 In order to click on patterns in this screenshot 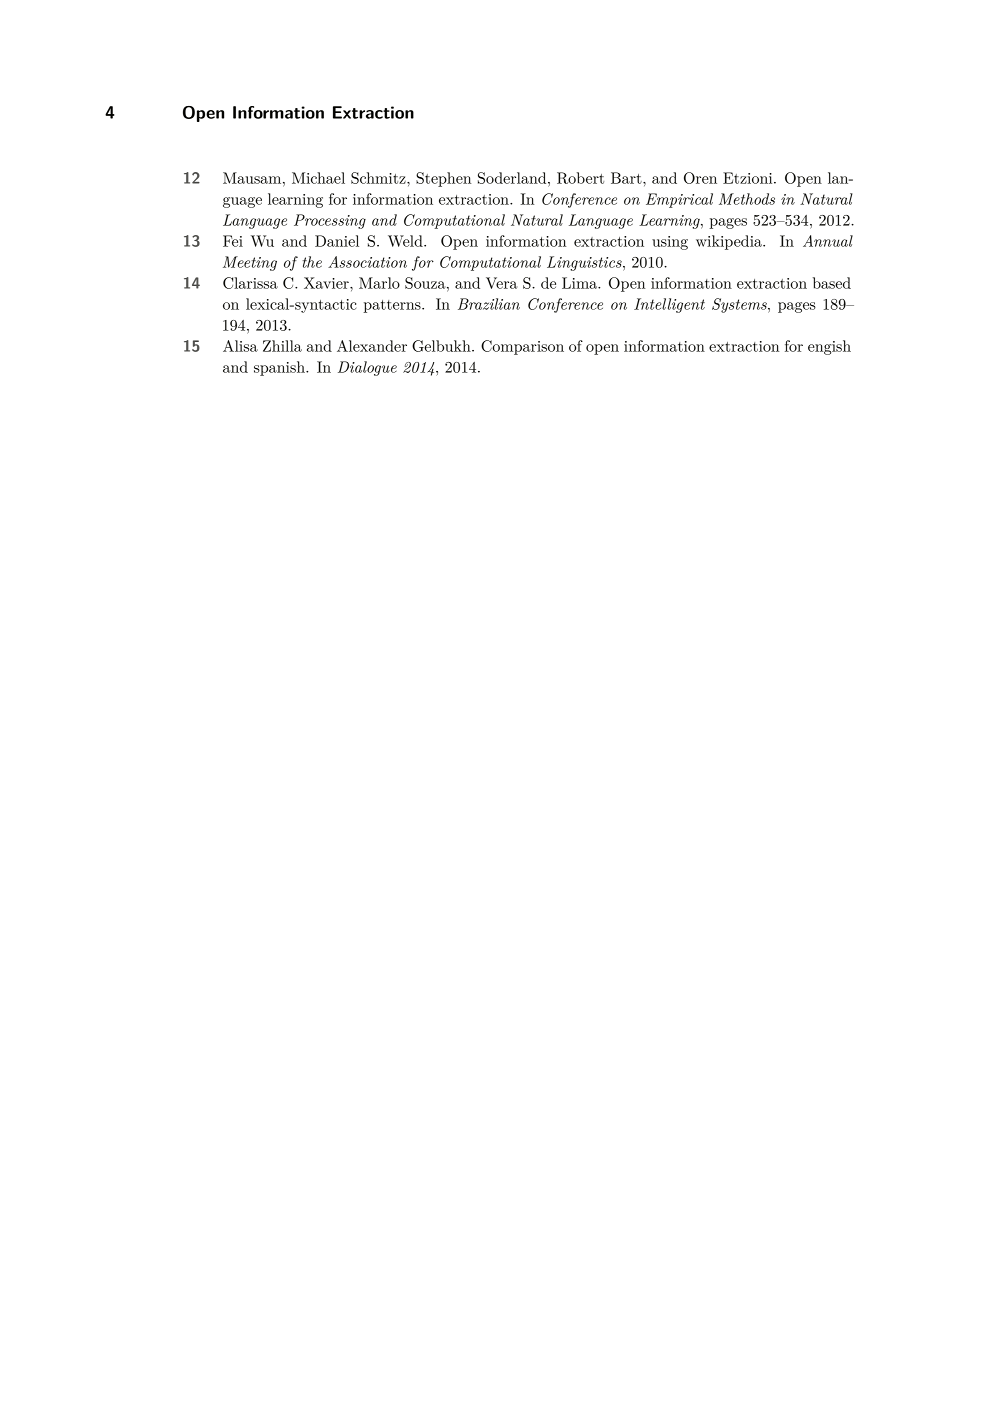, I will do `click(393, 306)`.
